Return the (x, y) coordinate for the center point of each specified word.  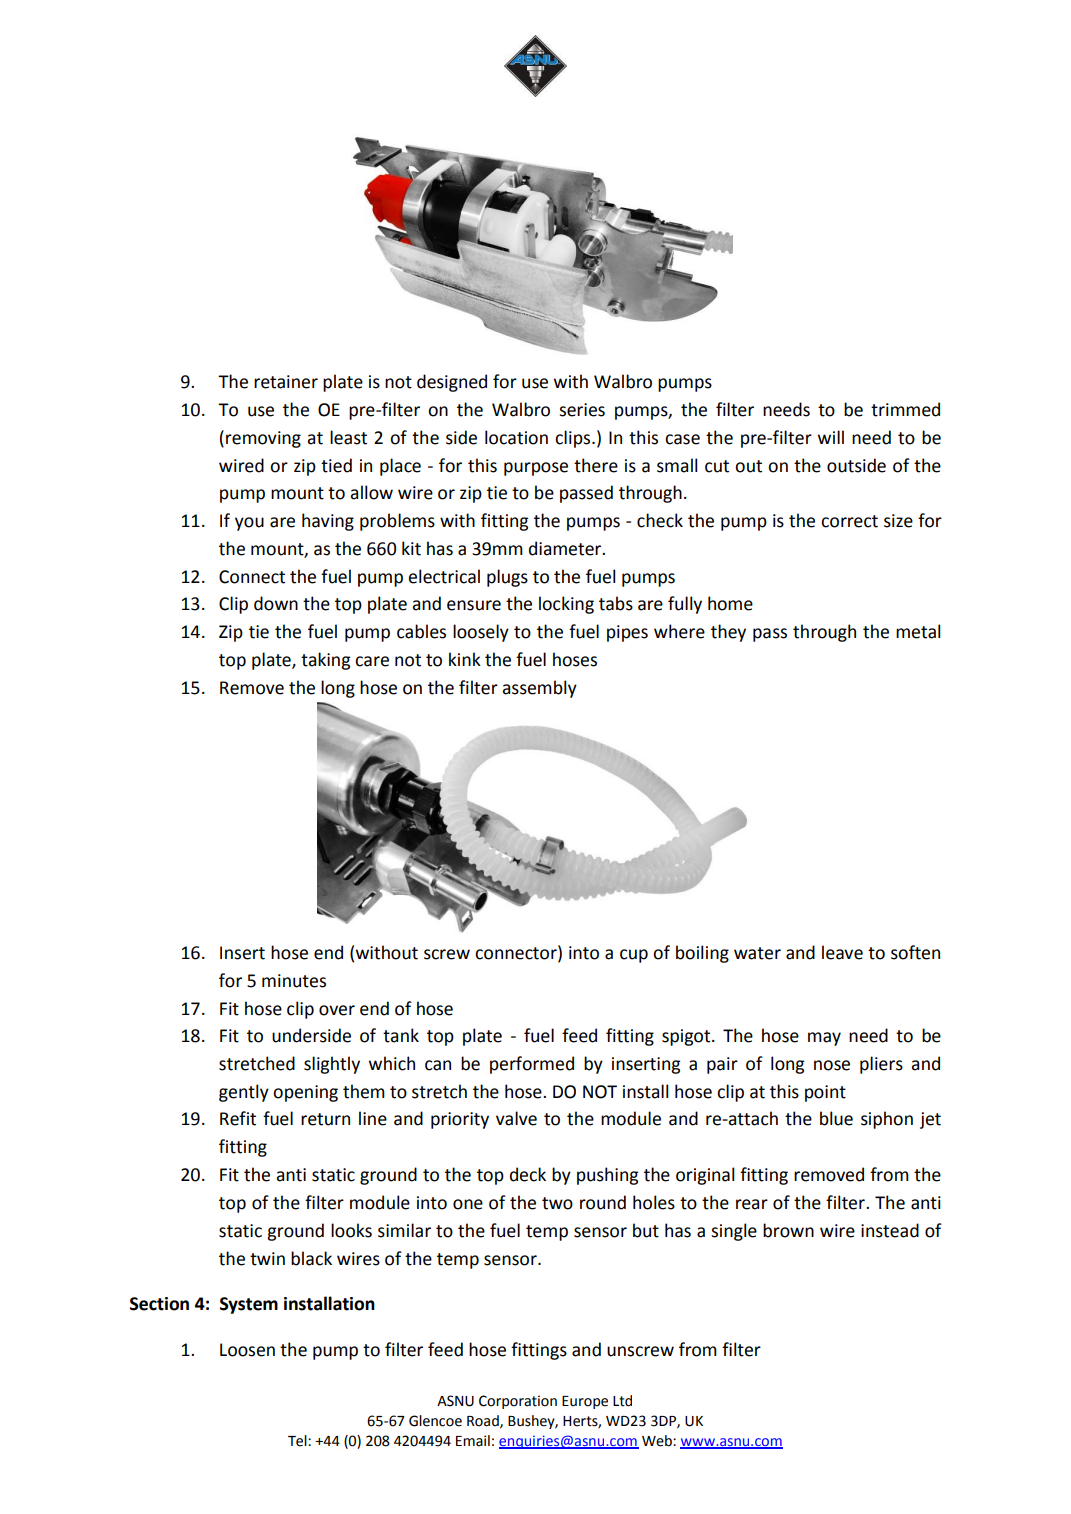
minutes (294, 981)
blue (836, 1118)
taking (325, 661)
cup (634, 956)
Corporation (518, 1402)
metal (918, 631)
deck (528, 1174)
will (831, 437)
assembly (539, 689)
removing (263, 439)
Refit (238, 1118)
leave (842, 952)
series (582, 410)
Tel (298, 1441)
